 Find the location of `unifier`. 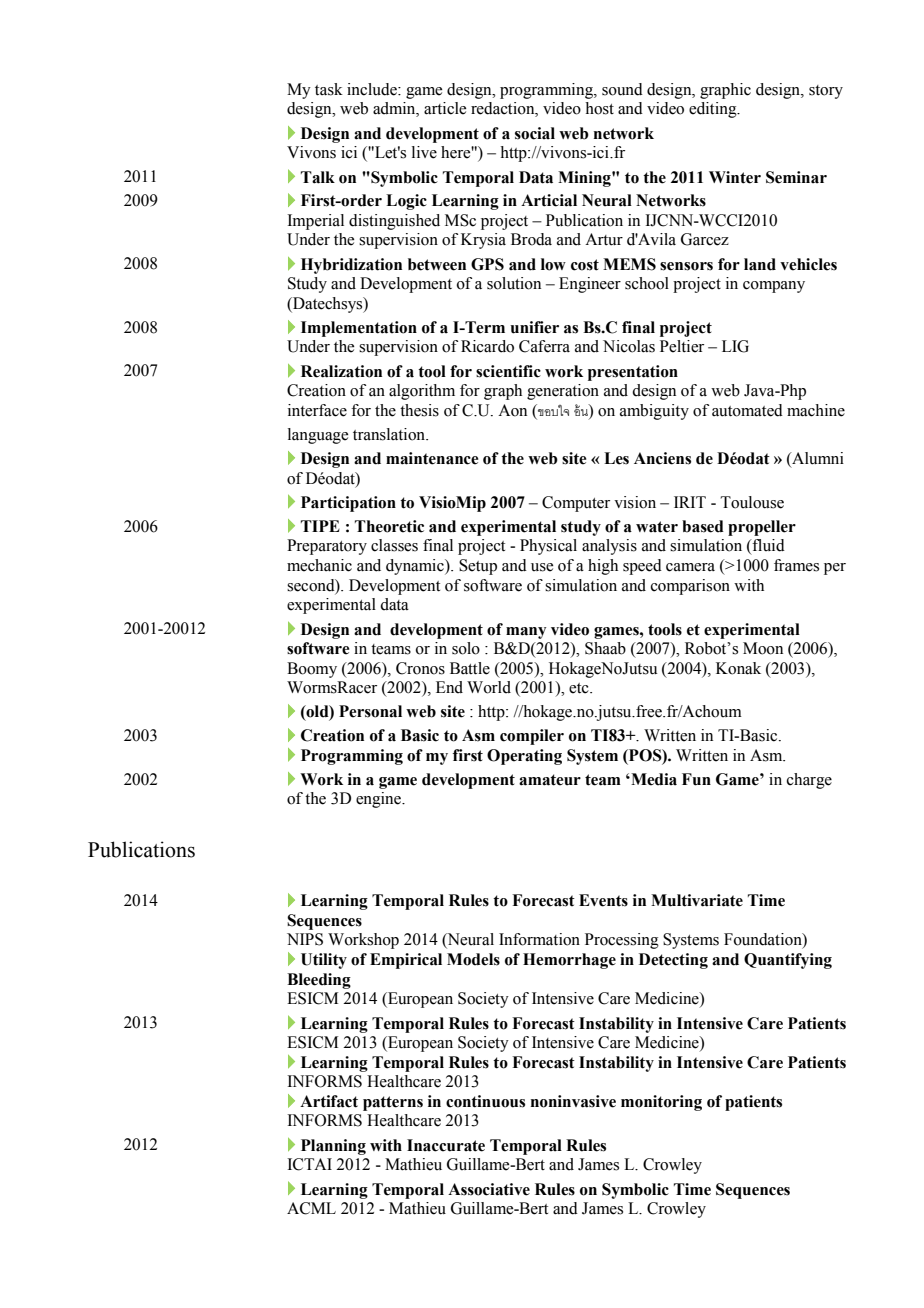

unifier is located at coordinates (534, 327).
